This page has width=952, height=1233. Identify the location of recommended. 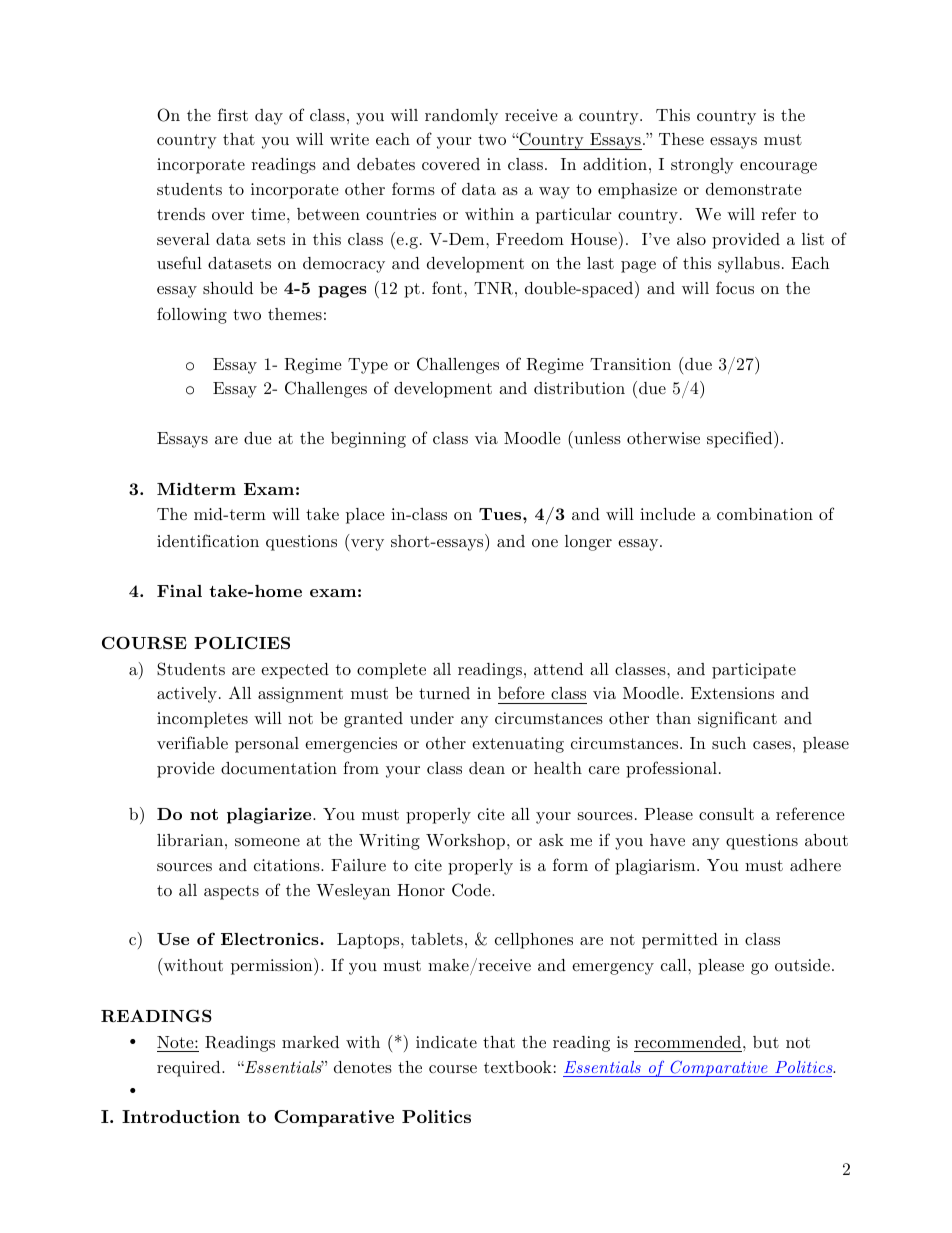
(689, 1042).
